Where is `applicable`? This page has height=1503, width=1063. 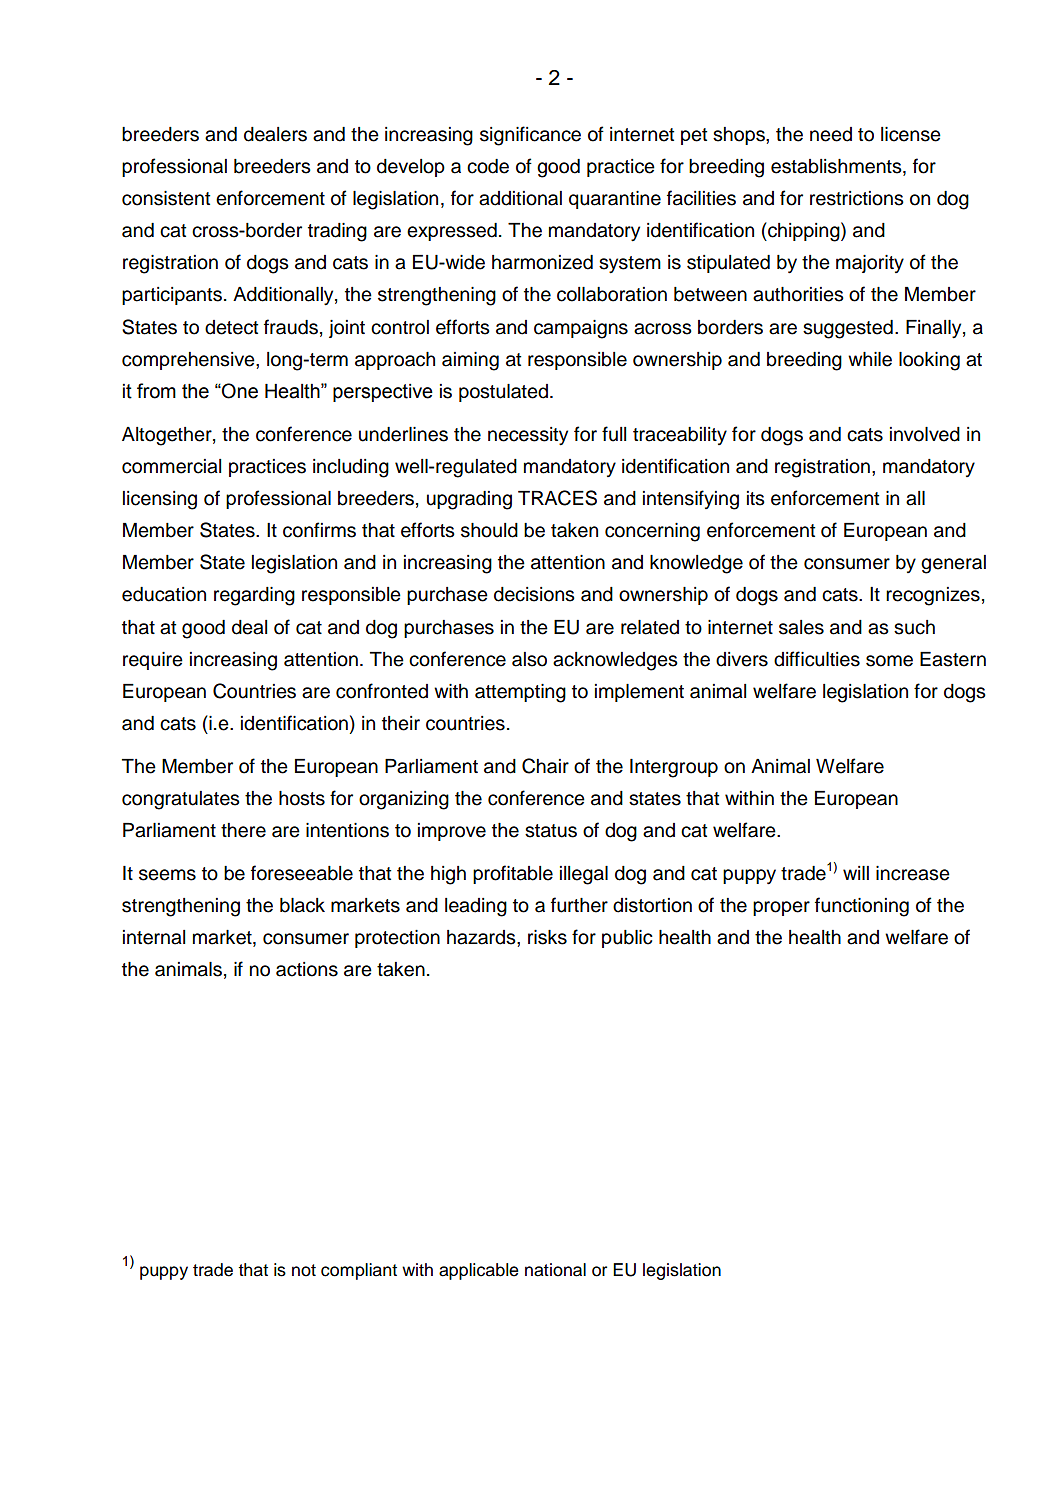 applicable is located at coordinates (478, 1271).
